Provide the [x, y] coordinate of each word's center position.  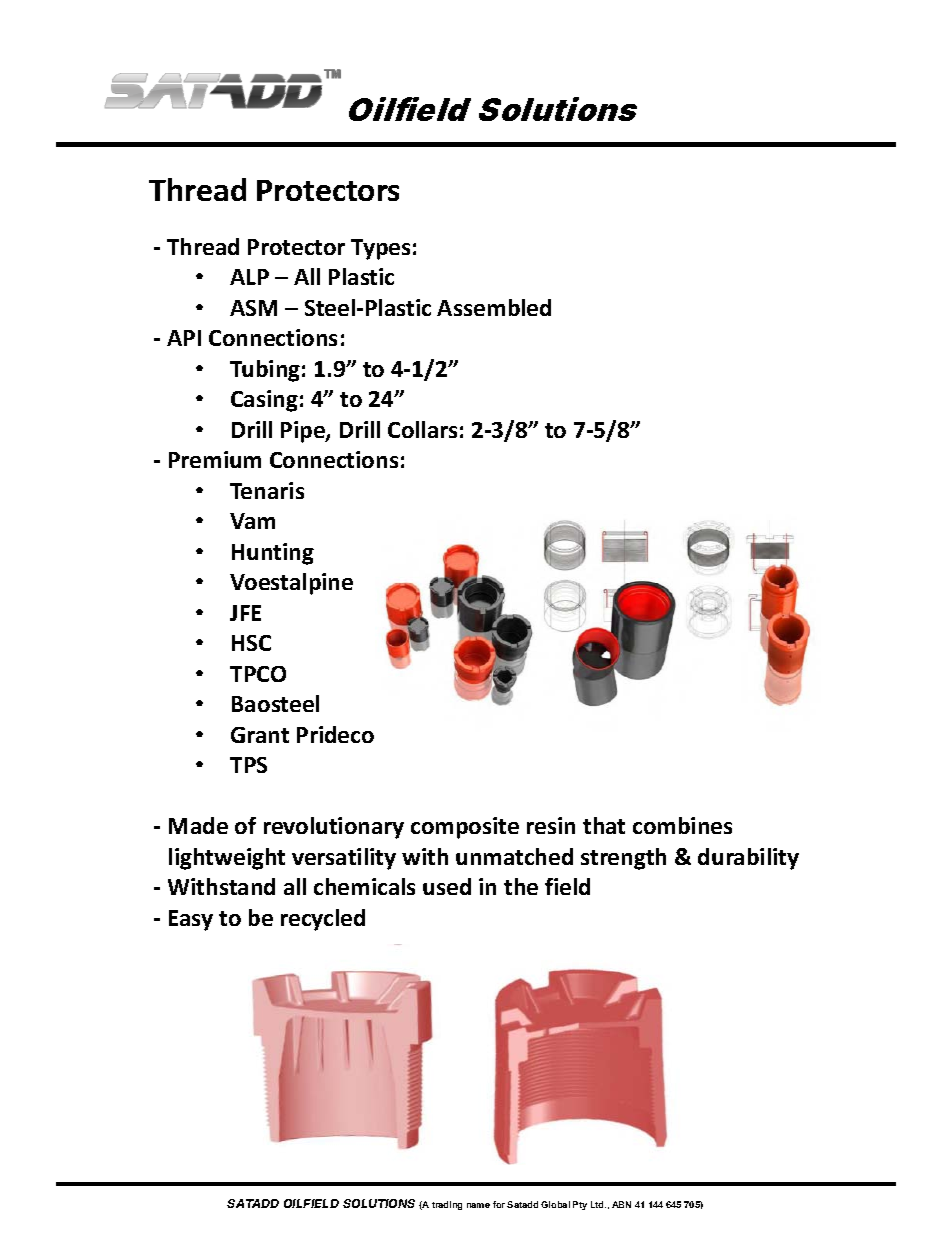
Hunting [273, 554]
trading [447, 1205]
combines [682, 825]
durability [748, 859]
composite [465, 828]
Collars [422, 429]
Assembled [494, 307]
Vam [252, 521]
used [447, 886]
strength [623, 859]
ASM [253, 308]
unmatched [514, 856]
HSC [251, 643]
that [604, 825]
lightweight [227, 859]
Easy [191, 920]
